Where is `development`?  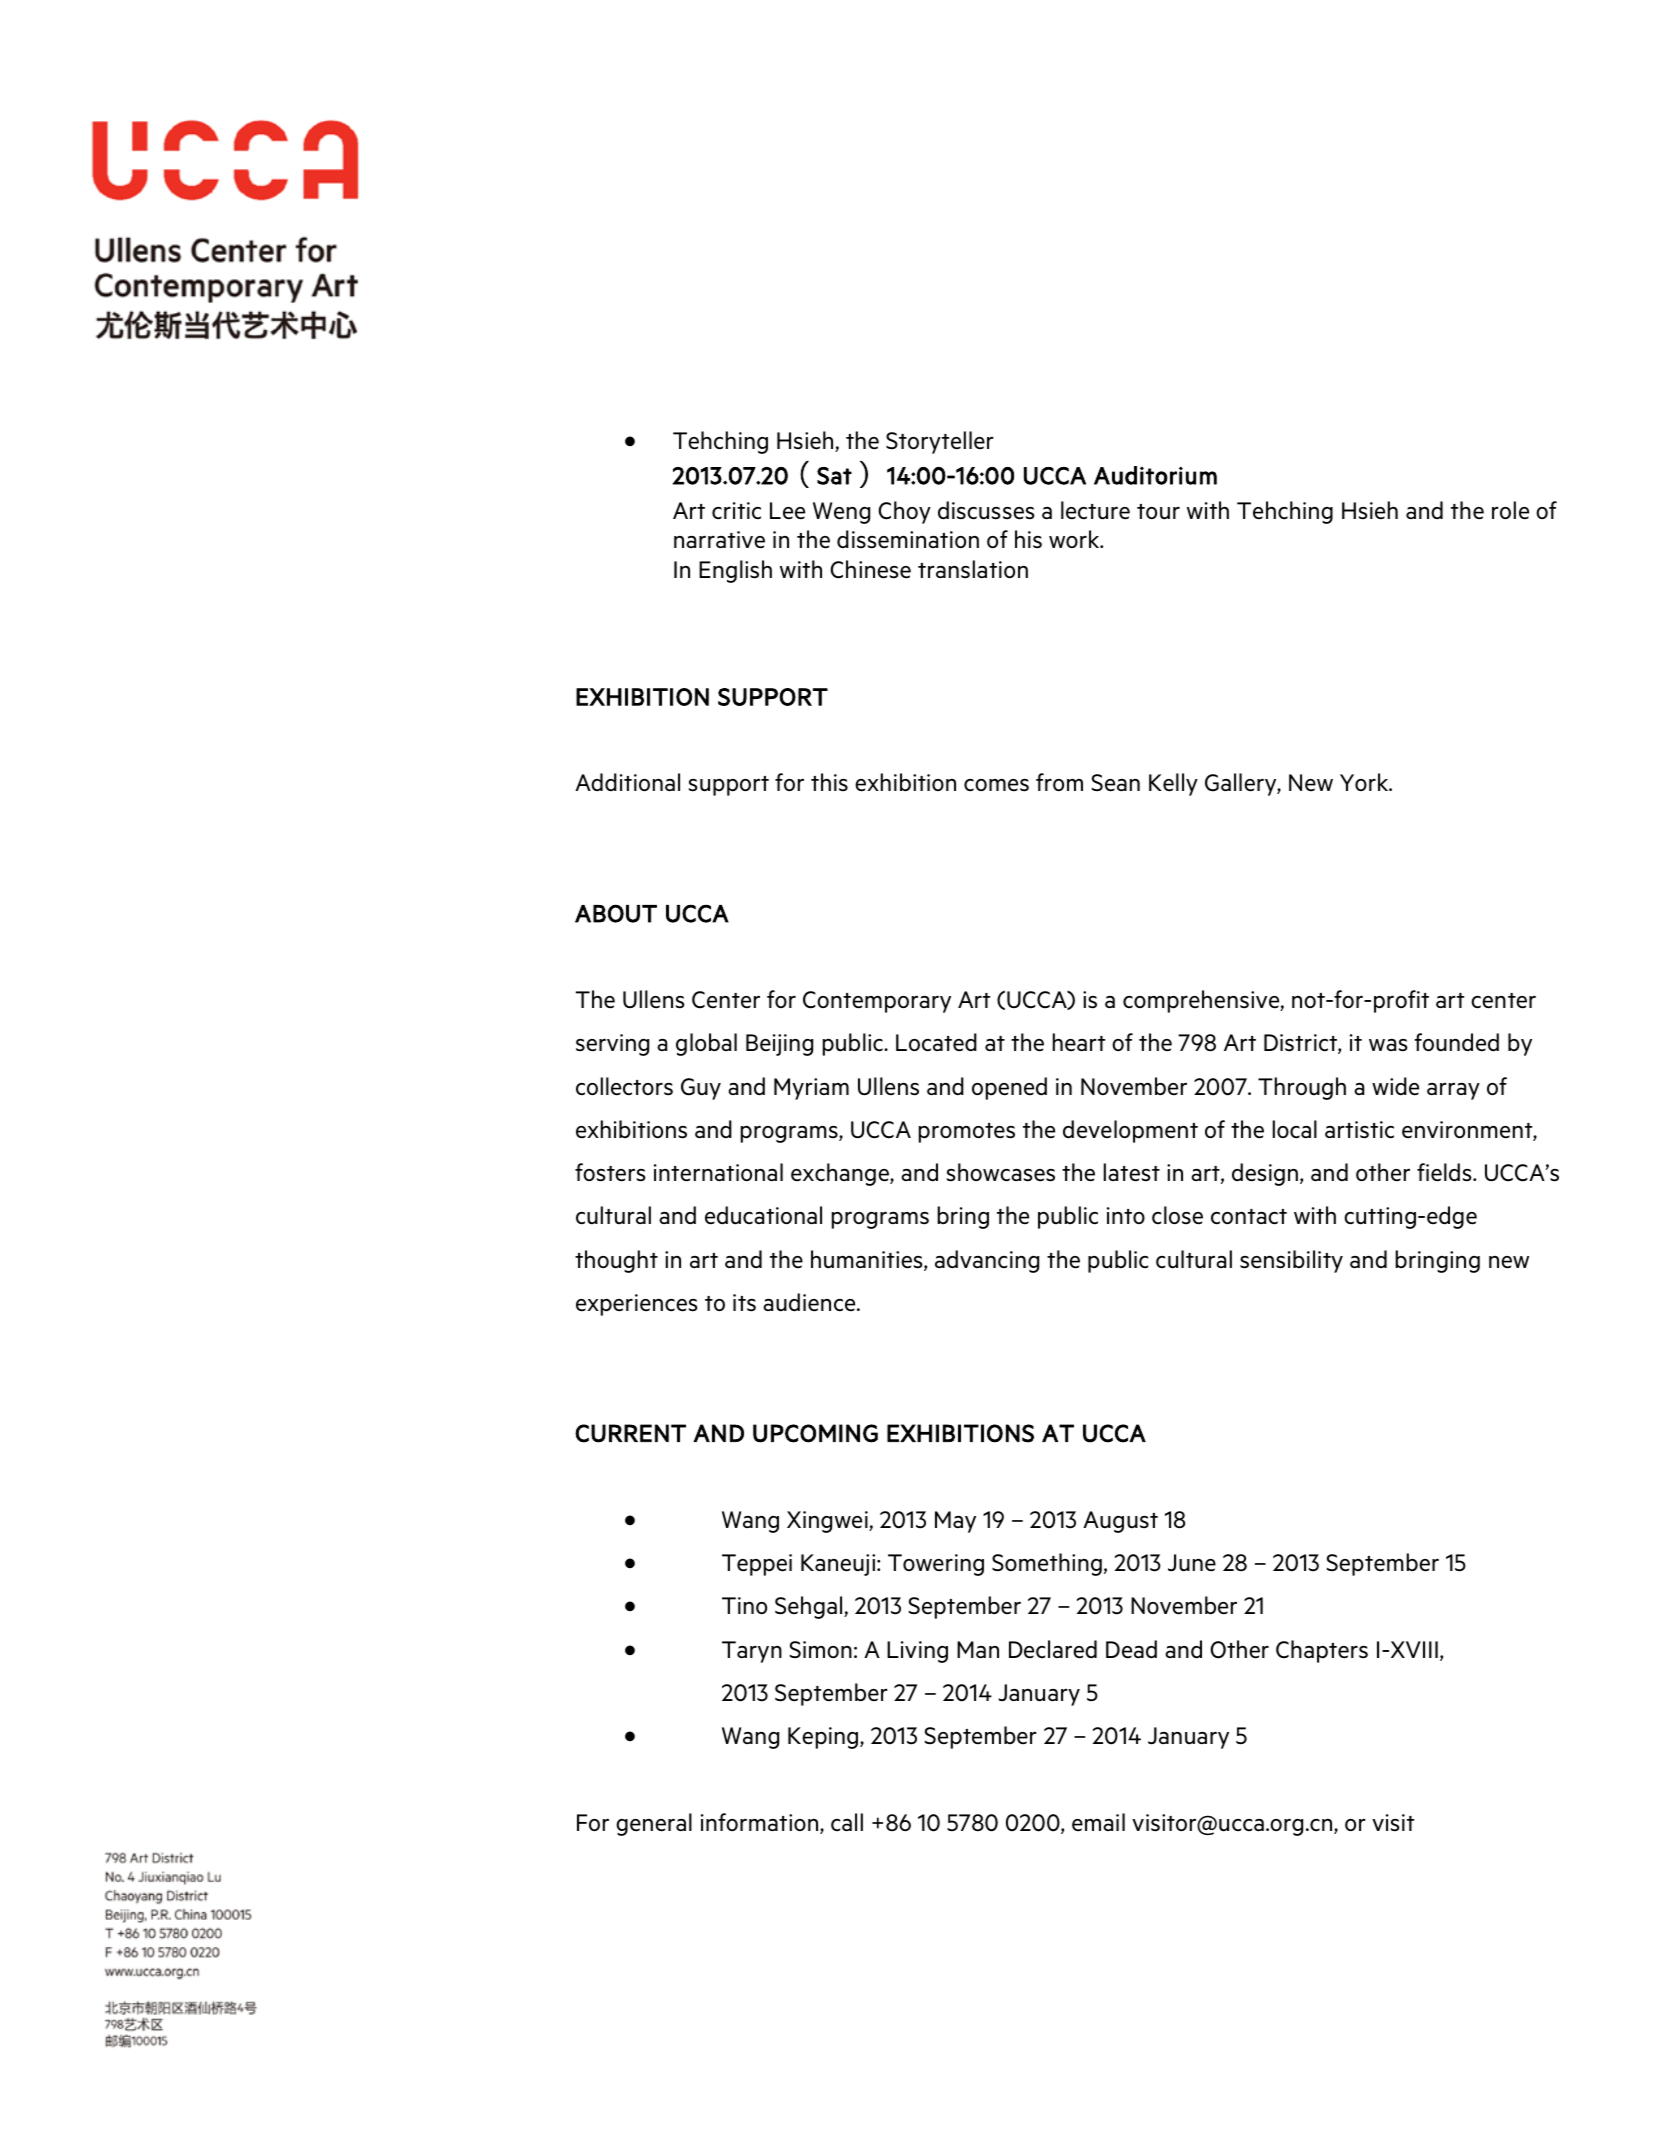 development is located at coordinates (1130, 1131).
